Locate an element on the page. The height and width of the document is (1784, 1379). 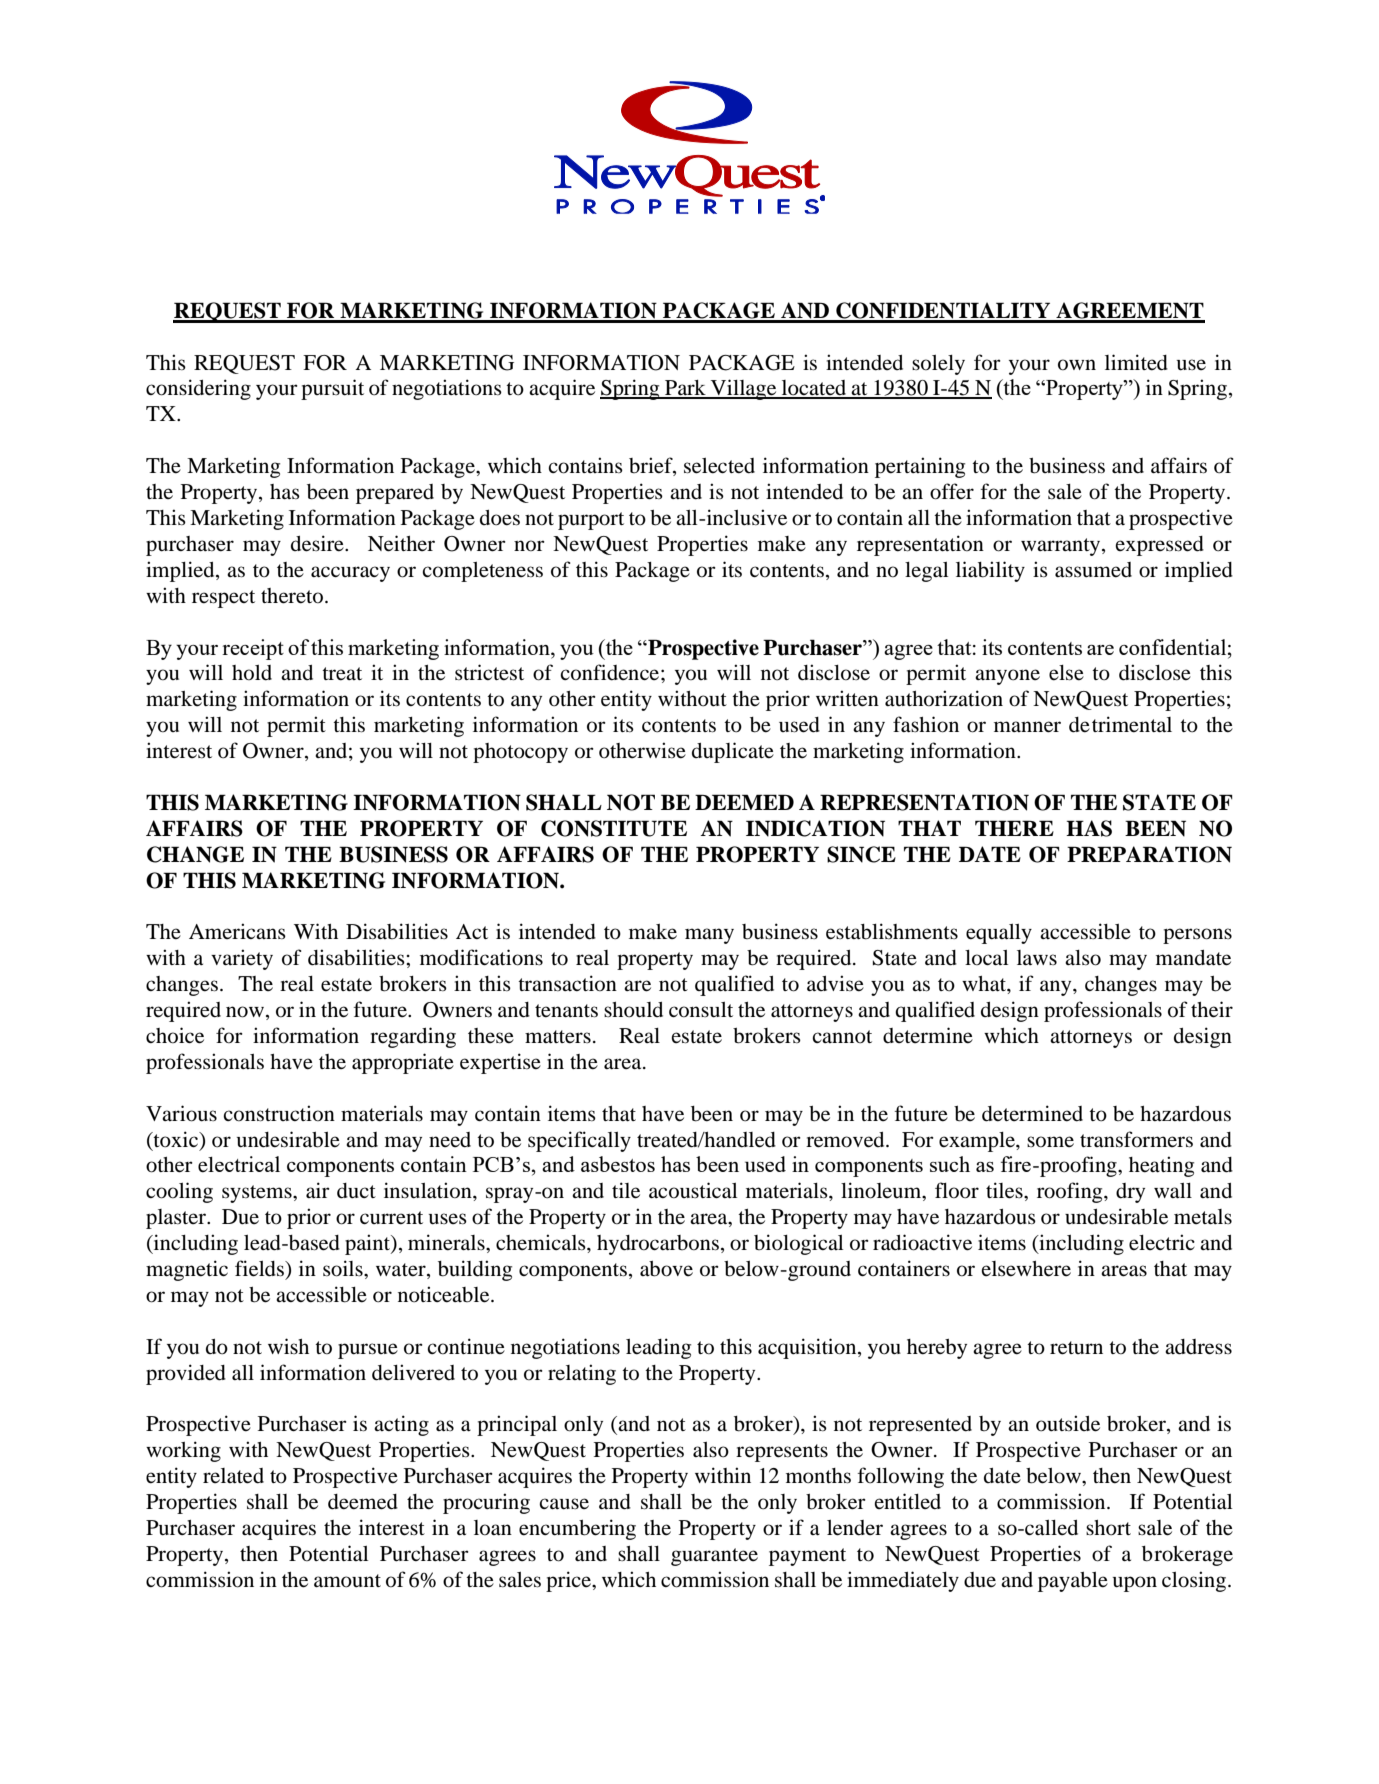
dry is located at coordinates (1130, 1193).
